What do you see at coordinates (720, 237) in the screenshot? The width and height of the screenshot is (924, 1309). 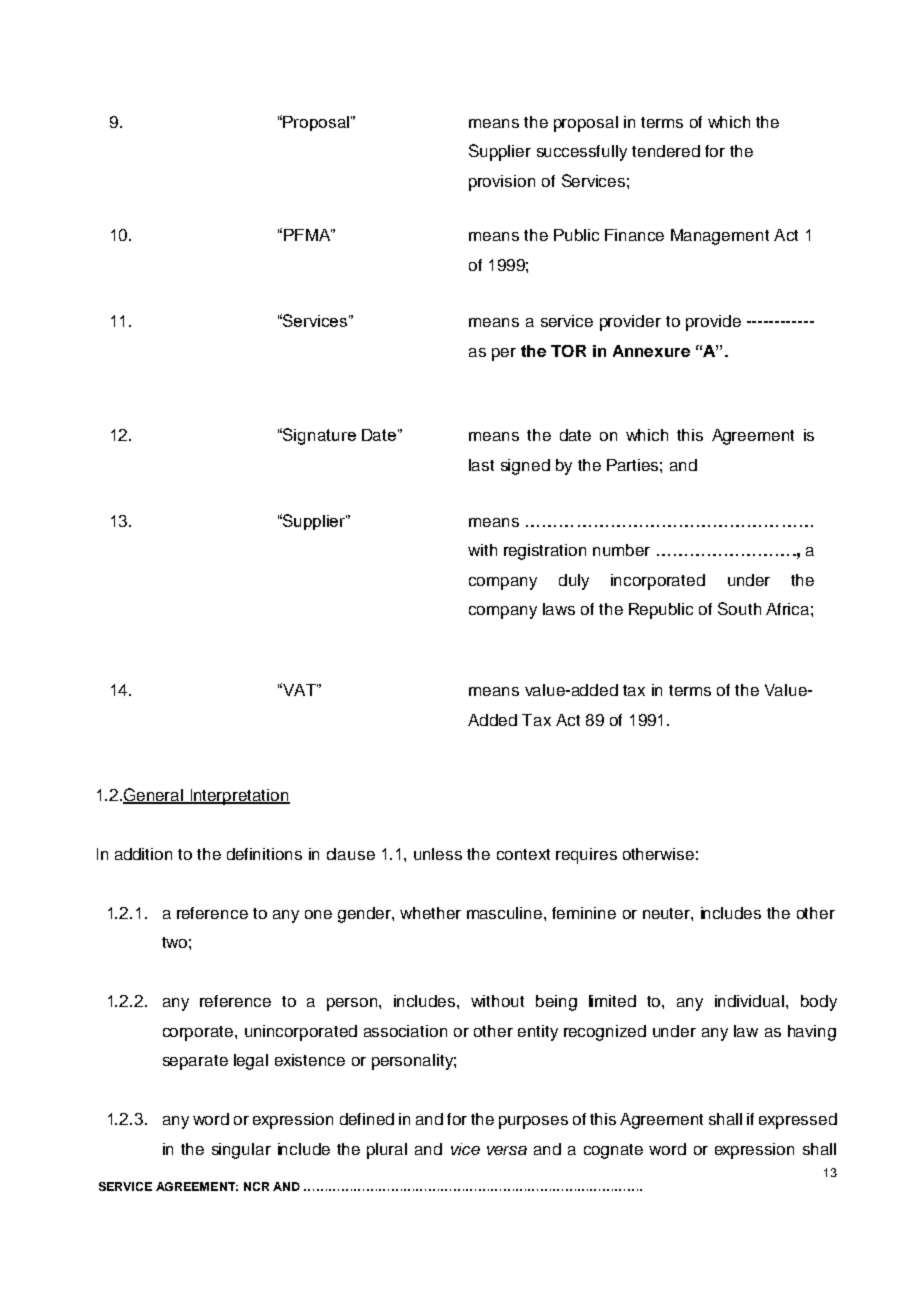 I see `Management` at bounding box center [720, 237].
